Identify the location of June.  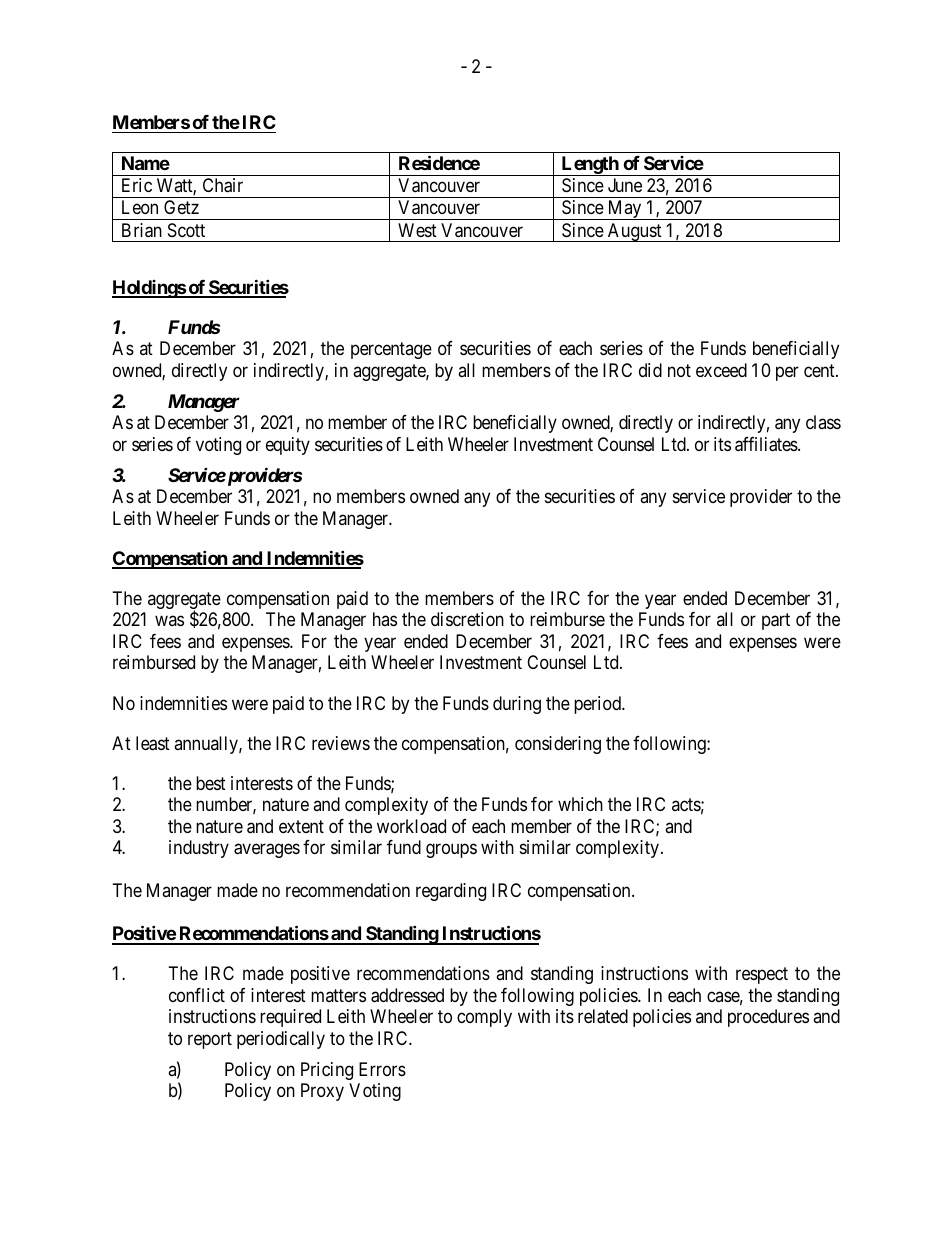
(625, 185).
